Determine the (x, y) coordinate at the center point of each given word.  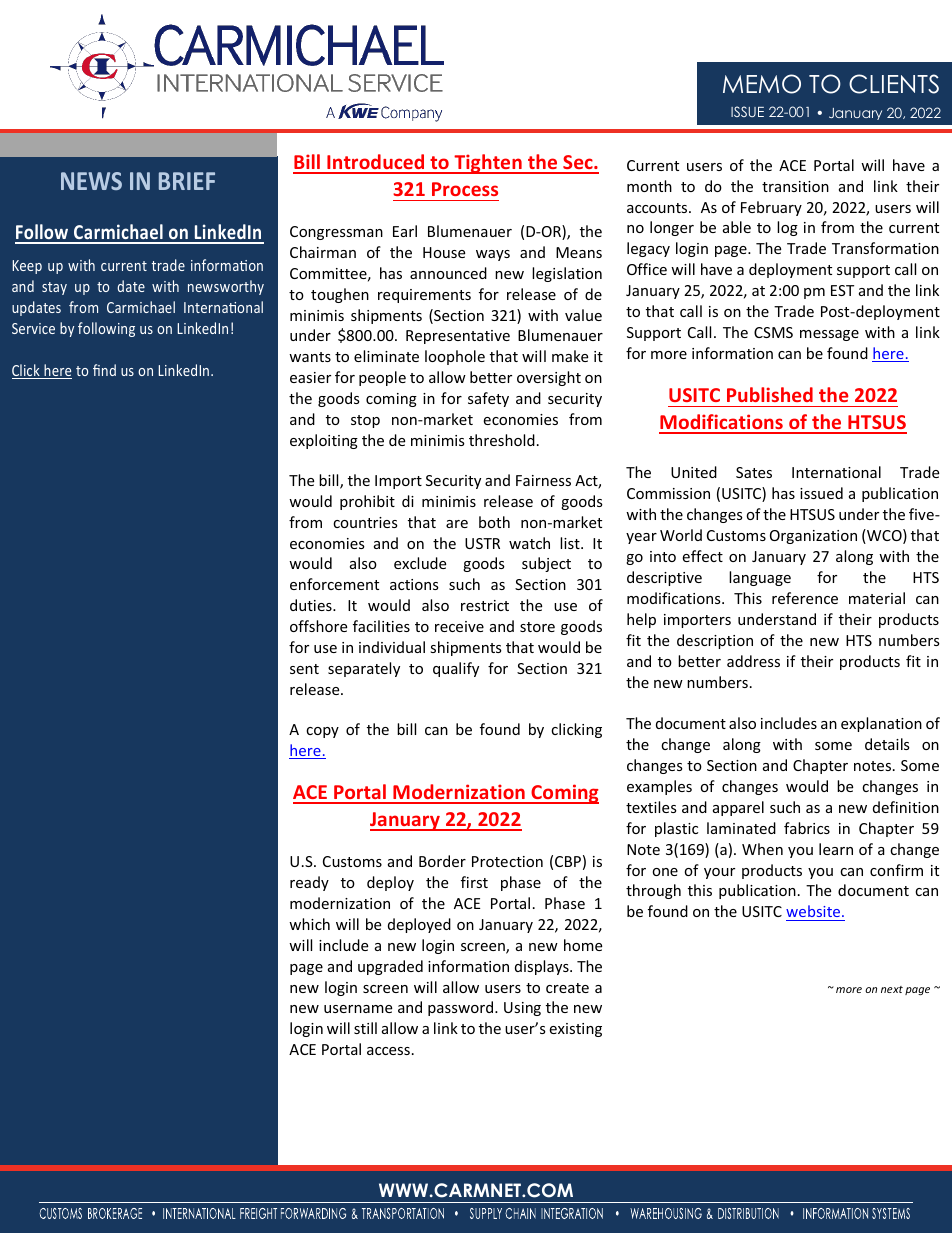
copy (322, 732)
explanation (881, 724)
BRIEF (187, 181)
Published (770, 394)
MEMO (762, 84)
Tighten (488, 164)
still (365, 1028)
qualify (456, 669)
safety (488, 399)
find (104, 370)
